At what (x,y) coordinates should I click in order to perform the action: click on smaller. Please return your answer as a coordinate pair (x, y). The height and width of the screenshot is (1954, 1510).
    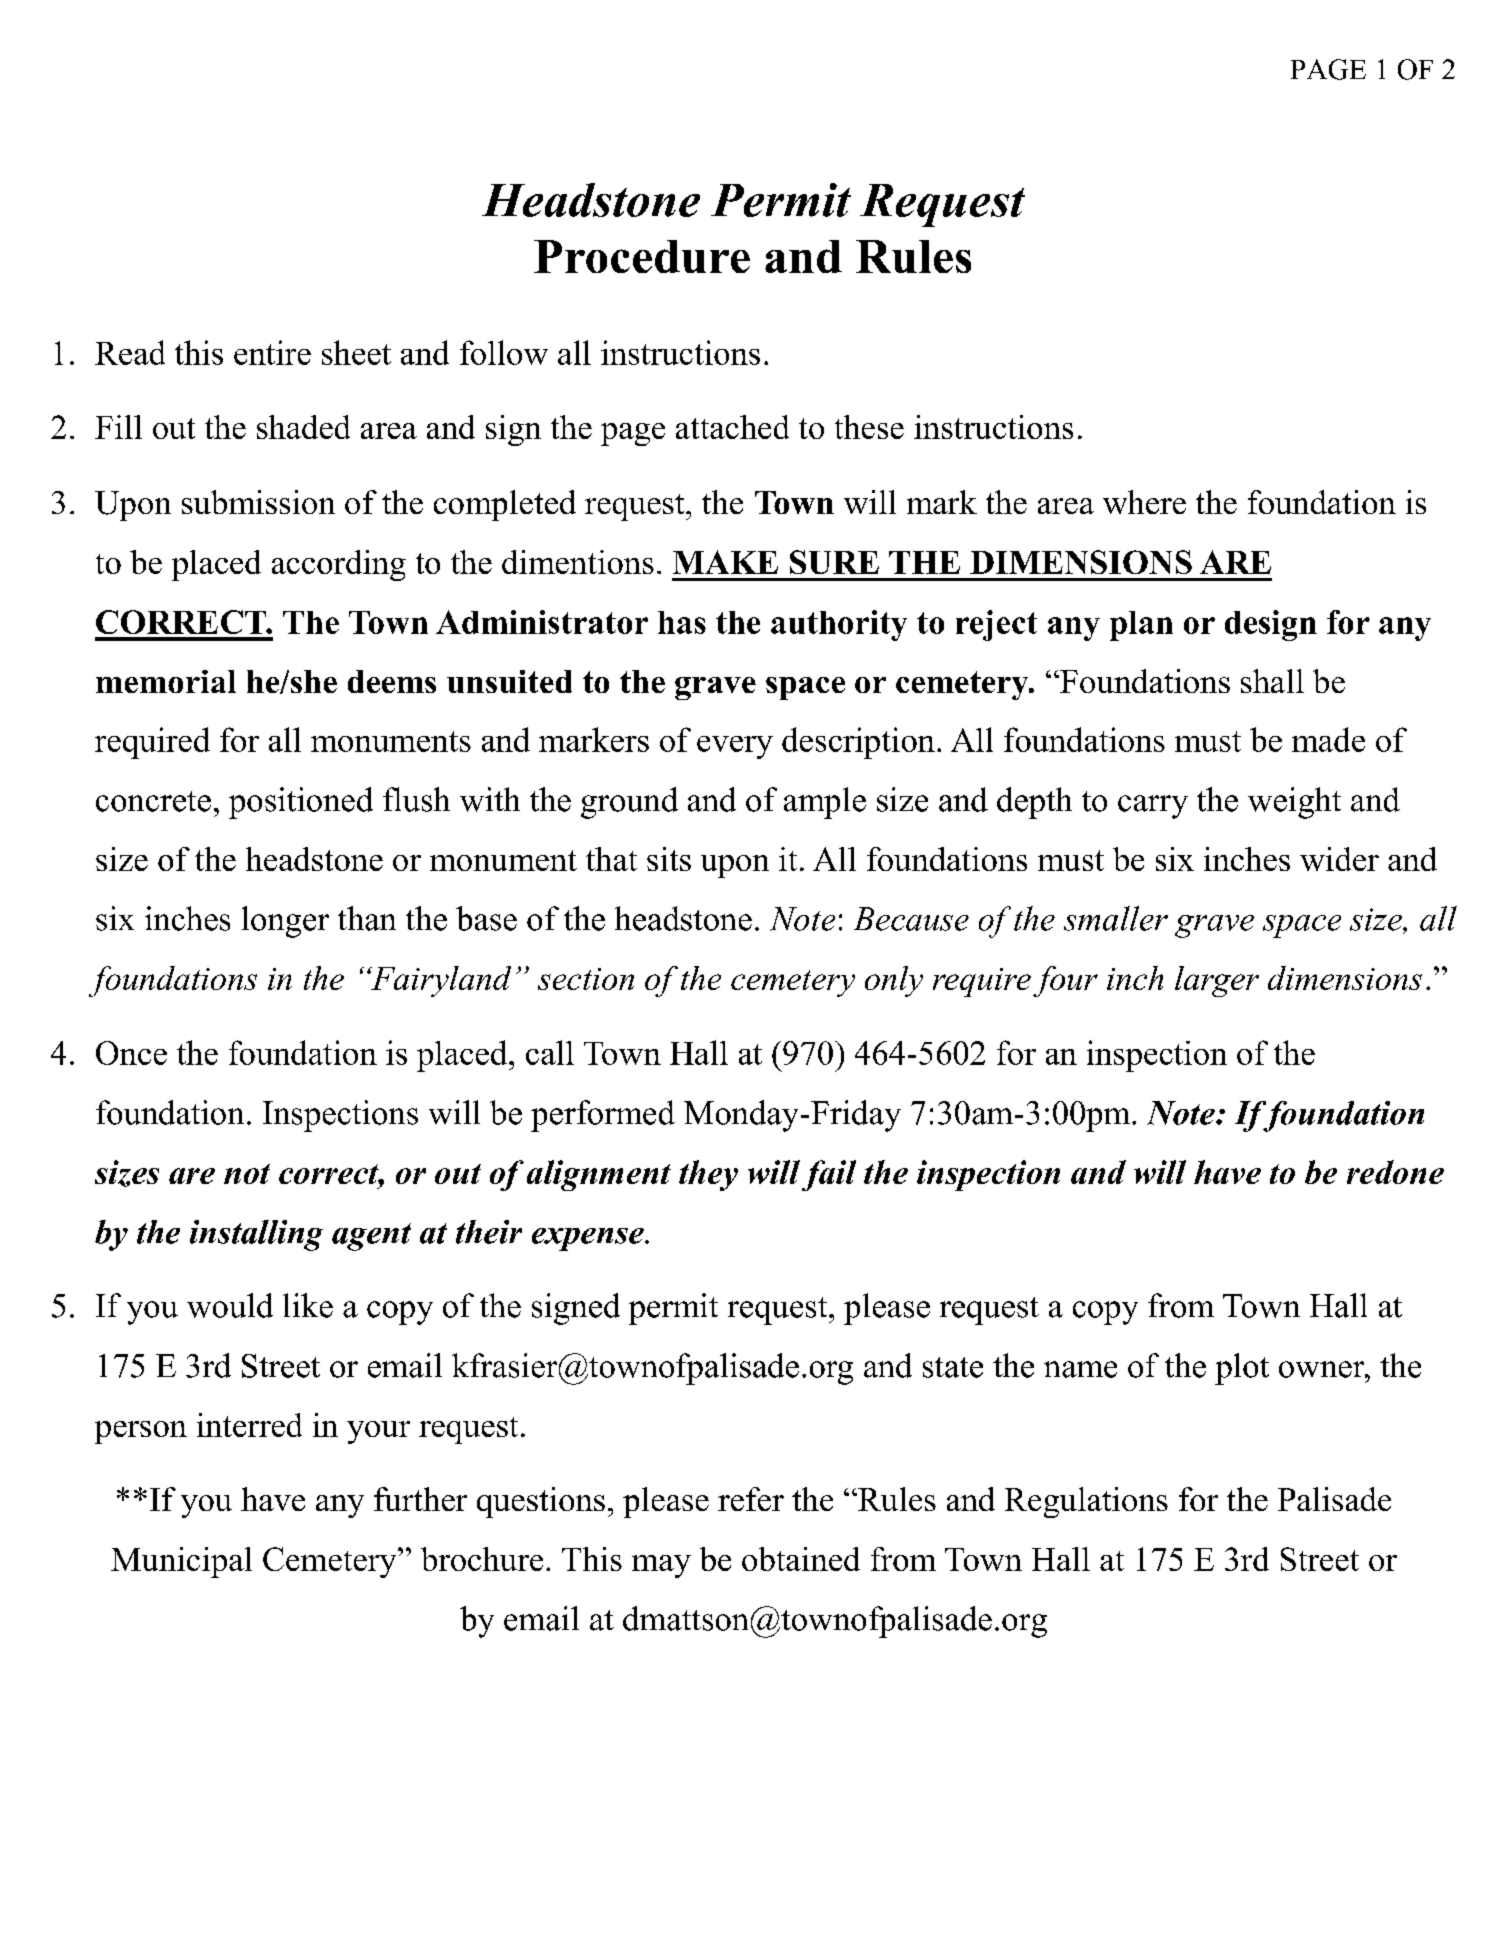
    Looking at the image, I should click on (1116, 918).
